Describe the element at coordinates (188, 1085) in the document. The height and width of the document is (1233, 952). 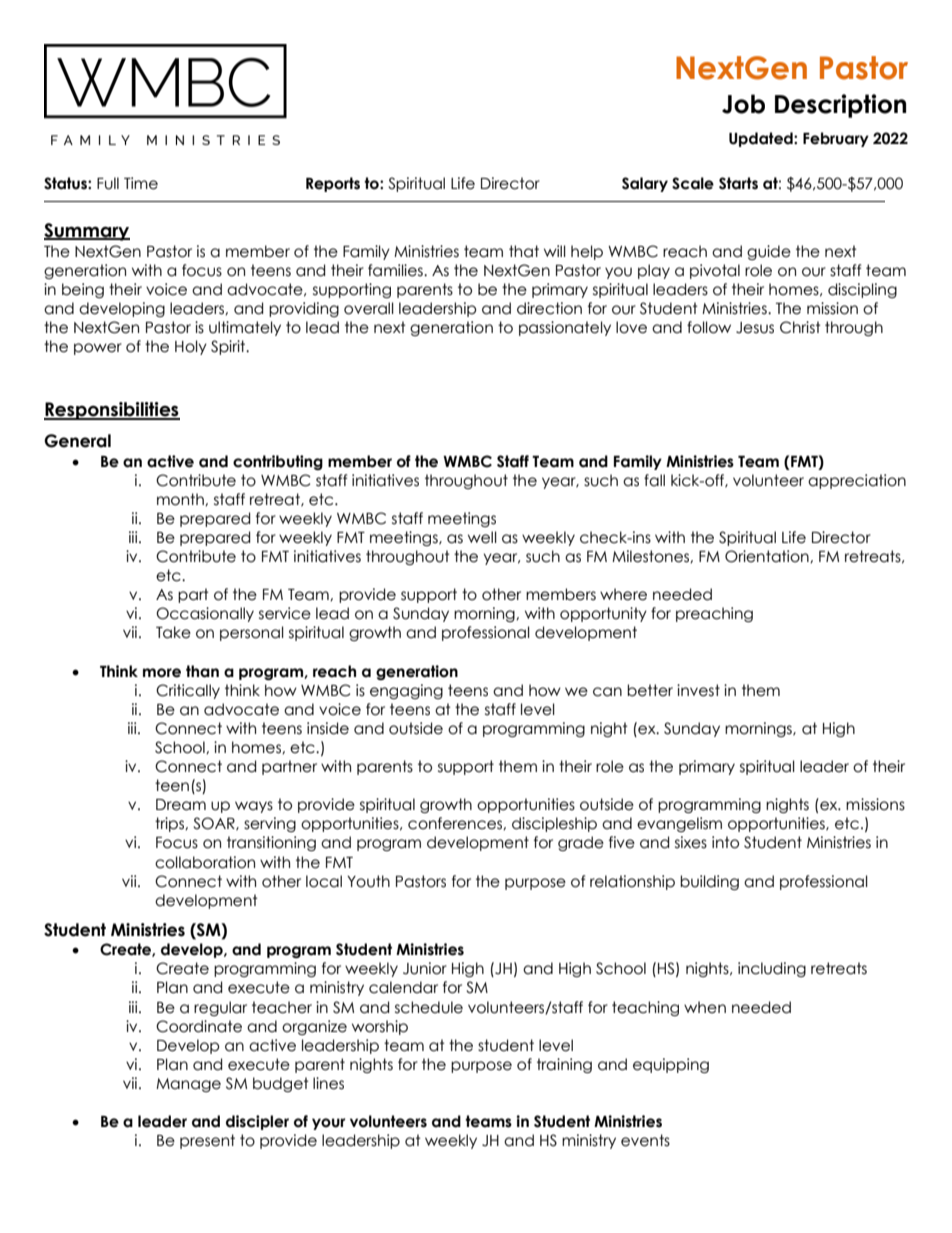
I see `Manage` at that location.
